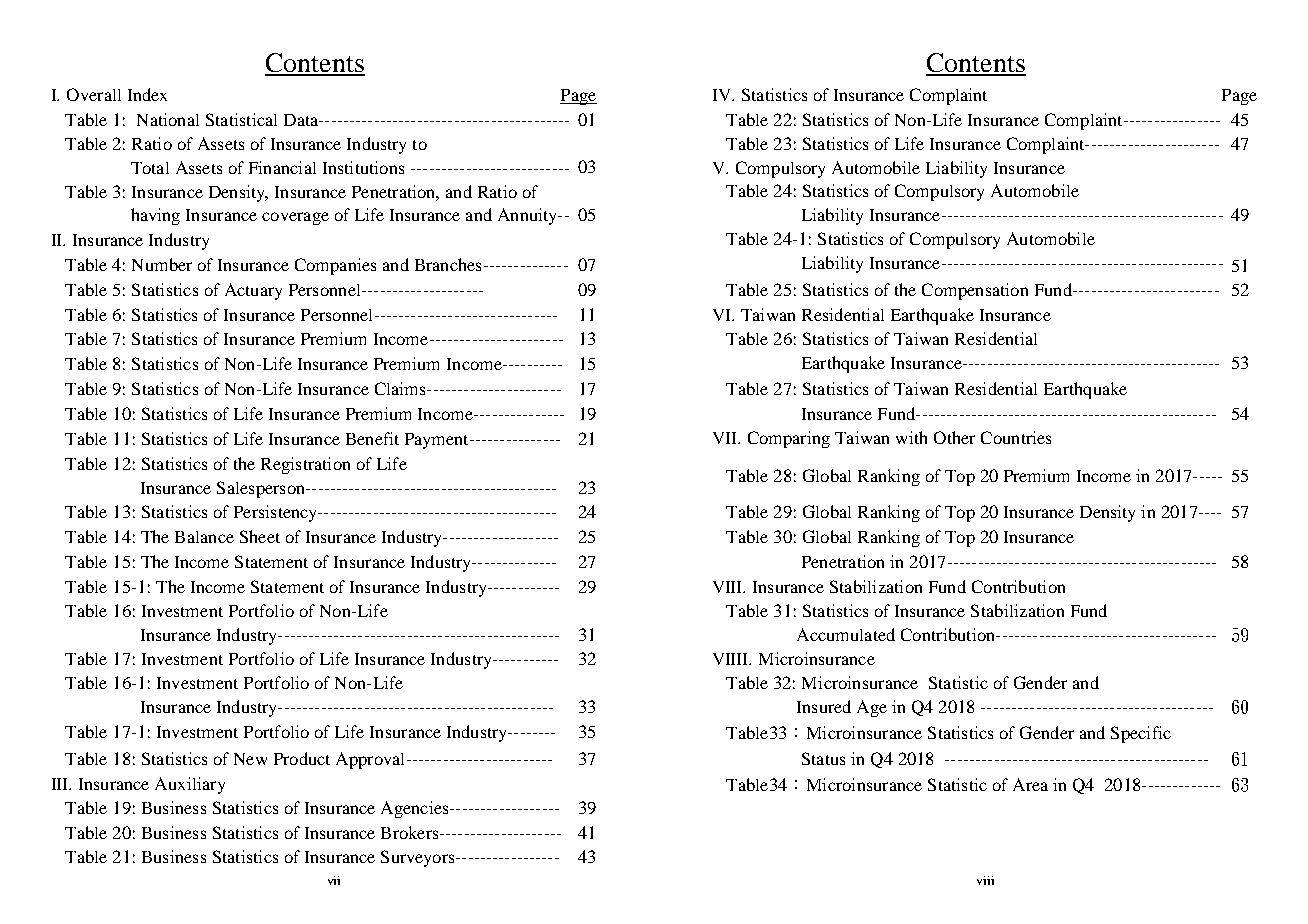  What do you see at coordinates (363, 167) in the screenshot?
I see `Institutions` at bounding box center [363, 167].
